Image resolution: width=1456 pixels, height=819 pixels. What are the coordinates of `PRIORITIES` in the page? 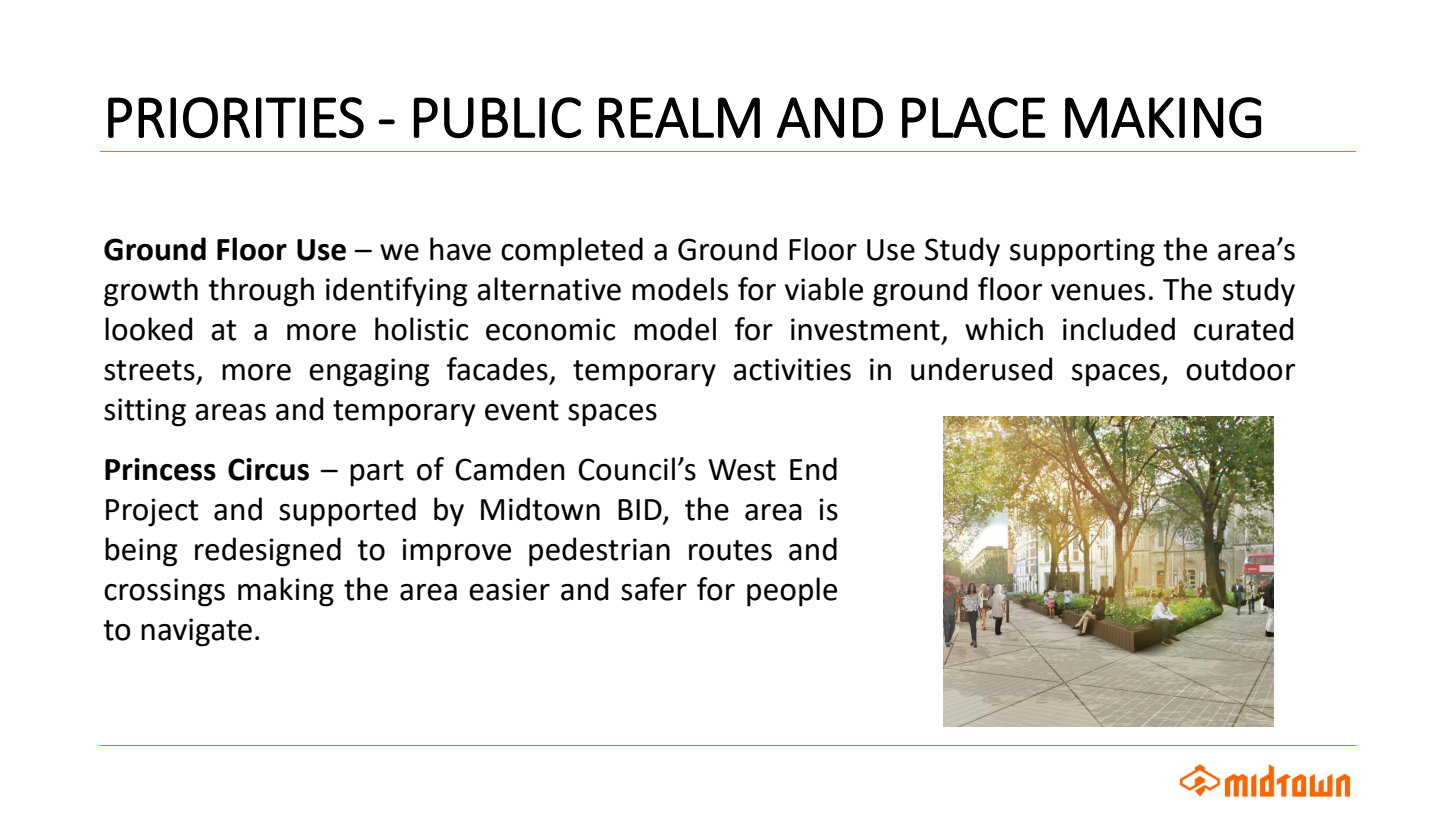 It's located at (236, 118).
